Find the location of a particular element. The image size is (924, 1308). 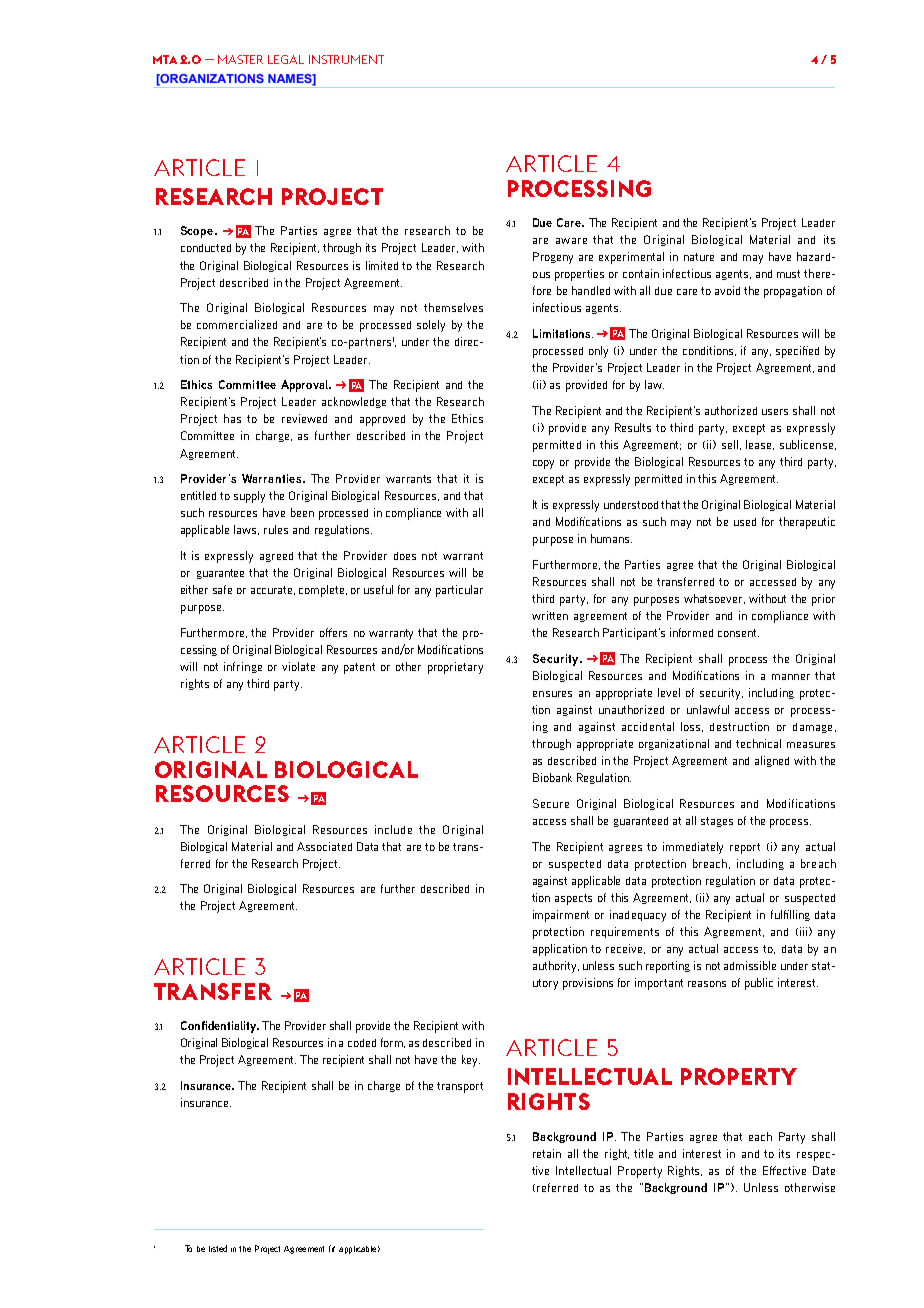

aligned is located at coordinates (772, 761).
